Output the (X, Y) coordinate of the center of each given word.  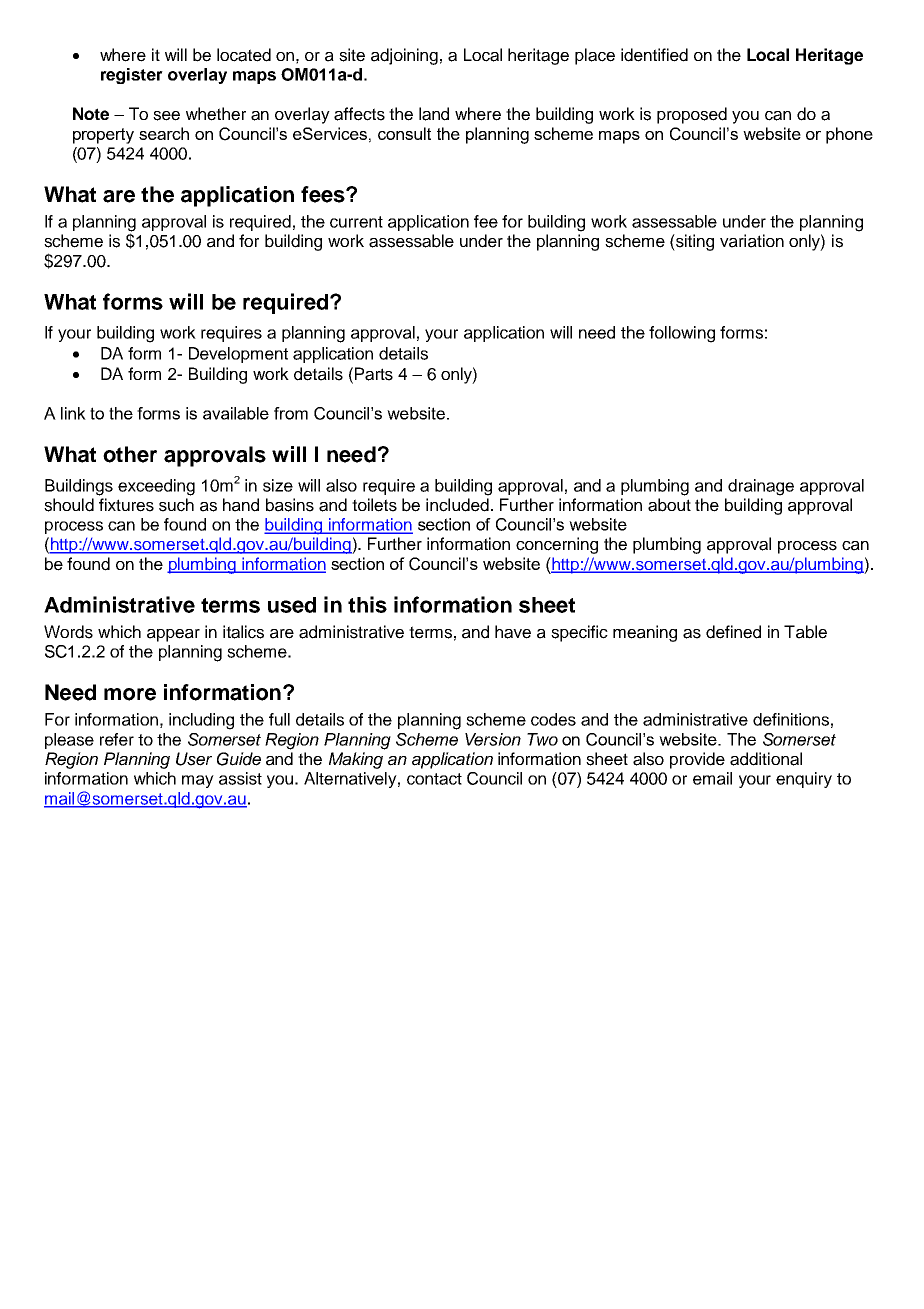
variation (752, 241)
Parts (374, 374)
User (194, 759)
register (132, 76)
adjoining (404, 56)
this (367, 604)
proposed (692, 115)
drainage (761, 487)
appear (173, 635)
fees (324, 194)
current (356, 222)
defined (733, 632)
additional (766, 759)
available (236, 413)
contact (434, 779)
